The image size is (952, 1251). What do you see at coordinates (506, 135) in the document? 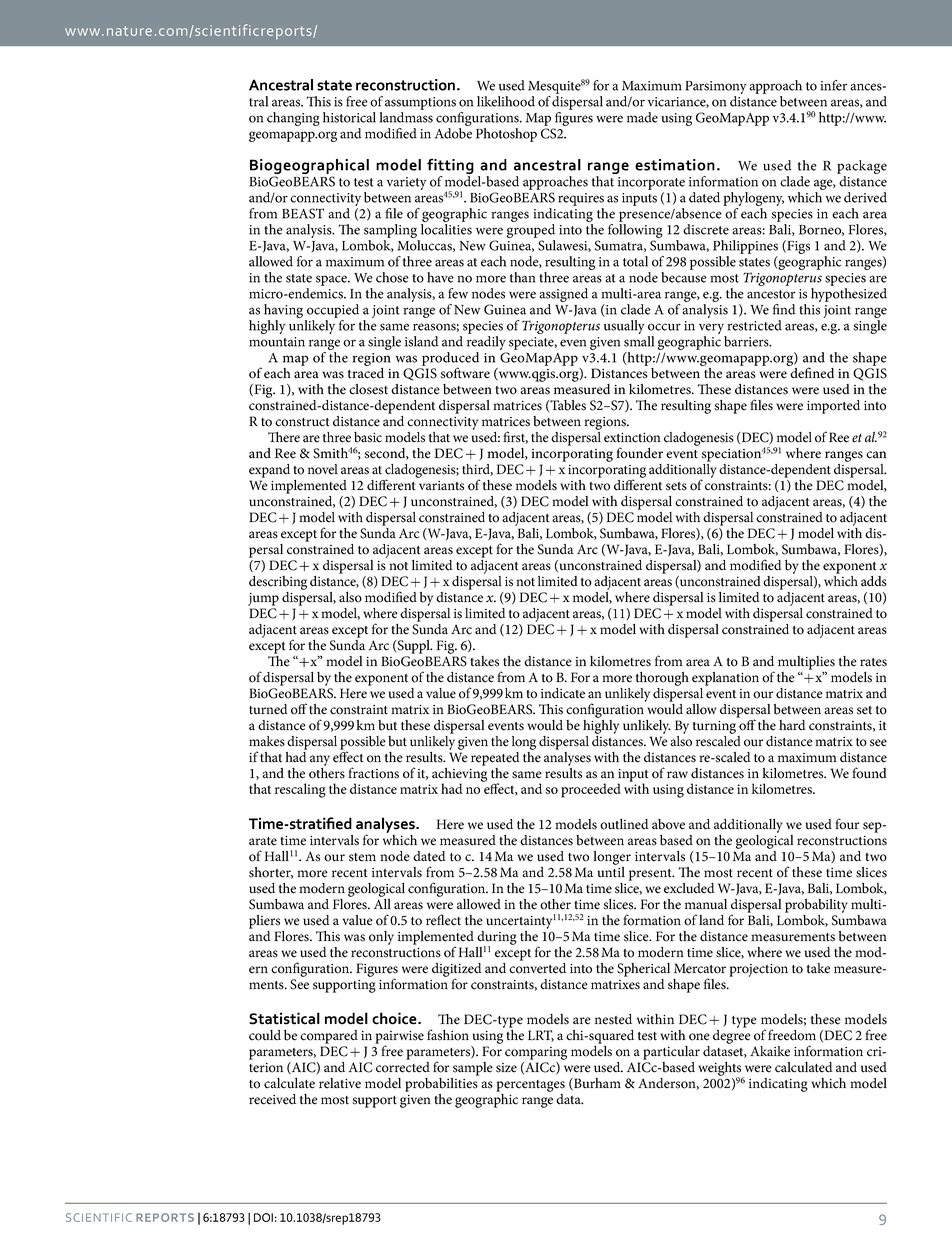
I see `Photoshop` at bounding box center [506, 135].
